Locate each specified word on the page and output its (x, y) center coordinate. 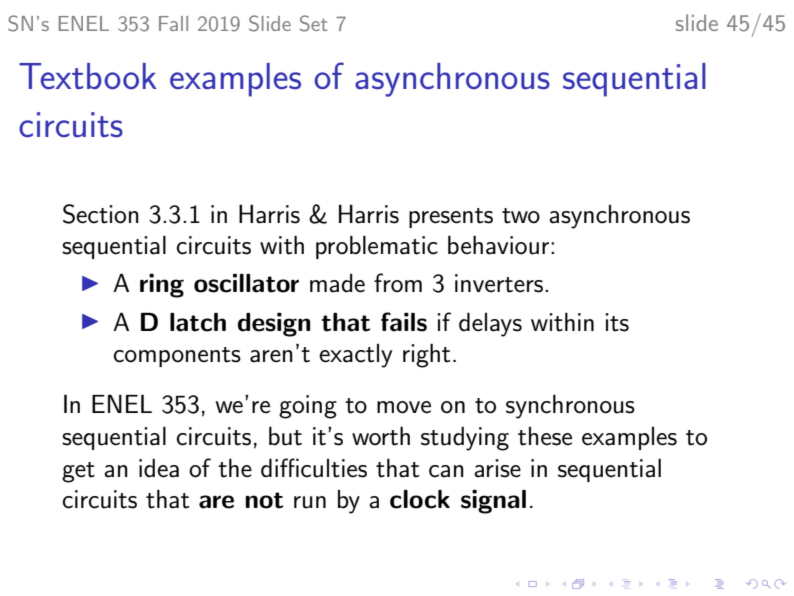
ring (162, 285)
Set (313, 23)
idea (159, 468)
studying (465, 439)
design (274, 324)
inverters (500, 283)
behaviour (500, 245)
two (521, 216)
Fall (173, 23)
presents (451, 218)
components (177, 357)
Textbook (88, 76)
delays (490, 324)
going (308, 407)
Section (101, 214)
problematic (377, 247)
